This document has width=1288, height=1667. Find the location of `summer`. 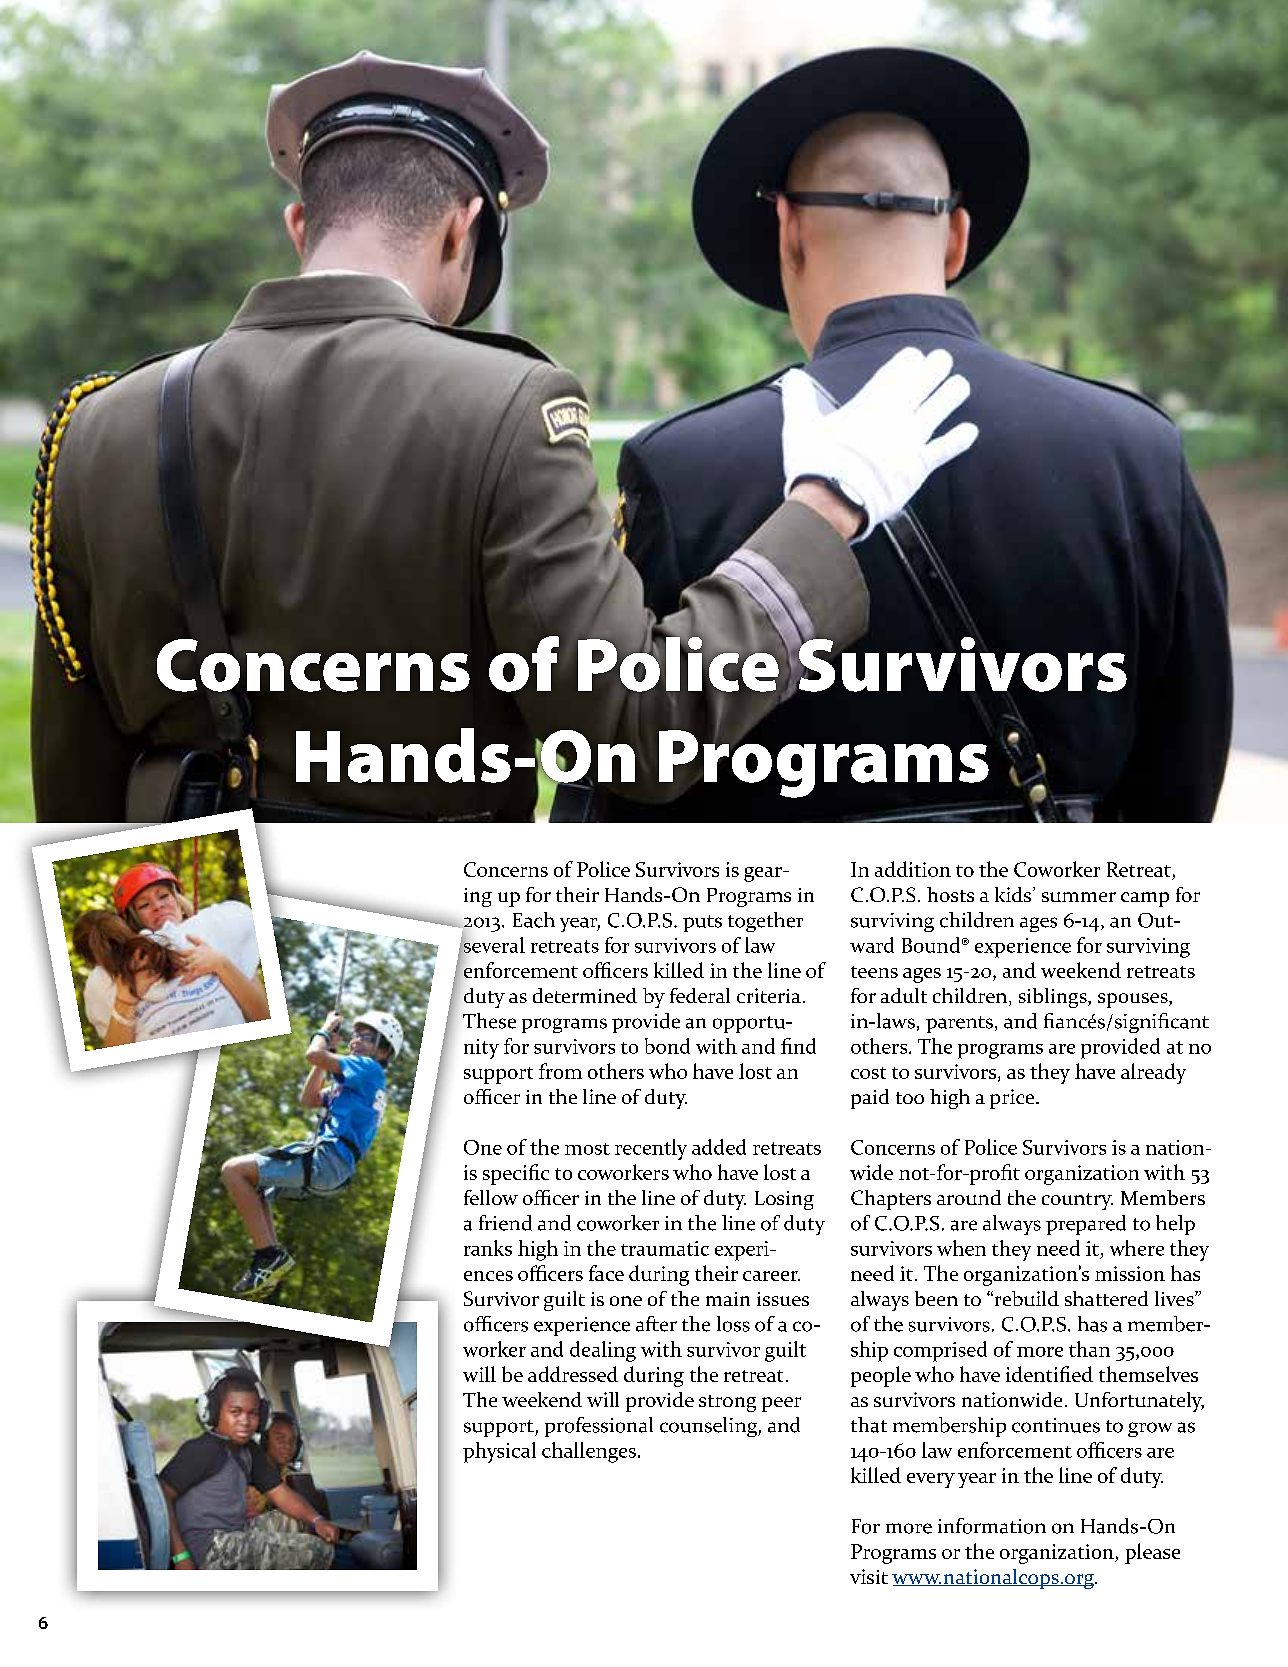

summer is located at coordinates (1079, 897).
